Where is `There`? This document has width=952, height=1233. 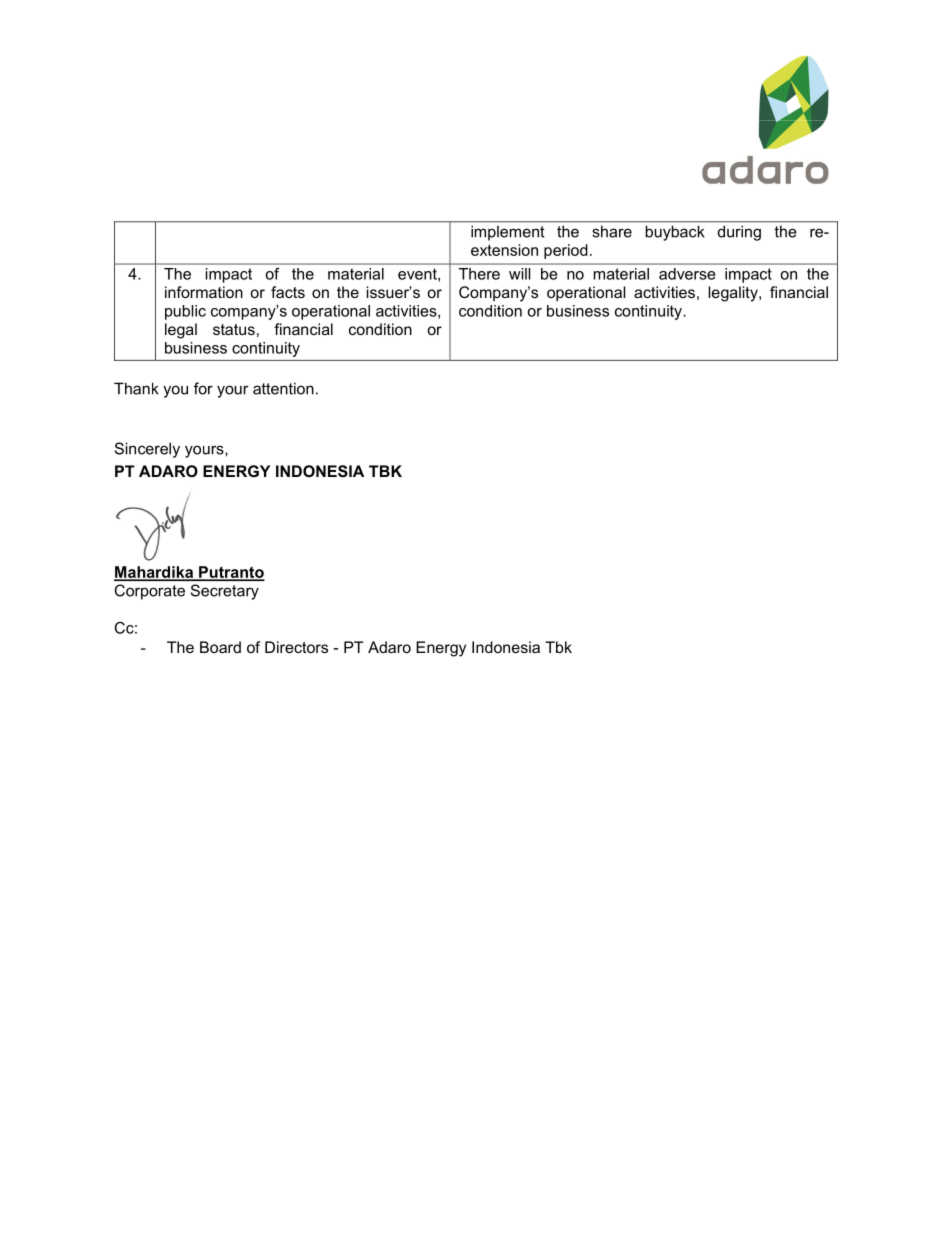 There is located at coordinates (479, 274).
